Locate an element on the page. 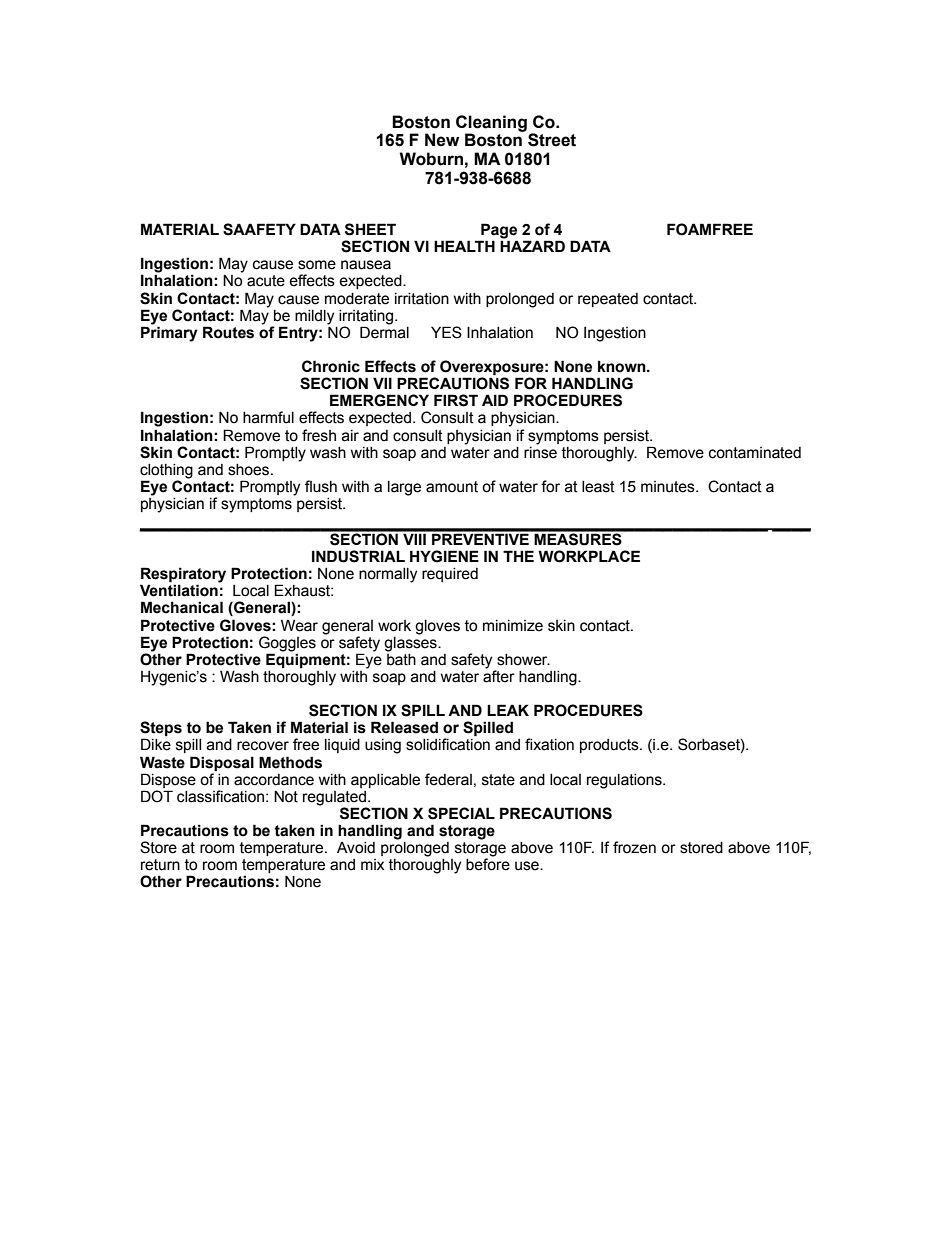 The image size is (952, 1233). FIRST is located at coordinates (456, 400).
